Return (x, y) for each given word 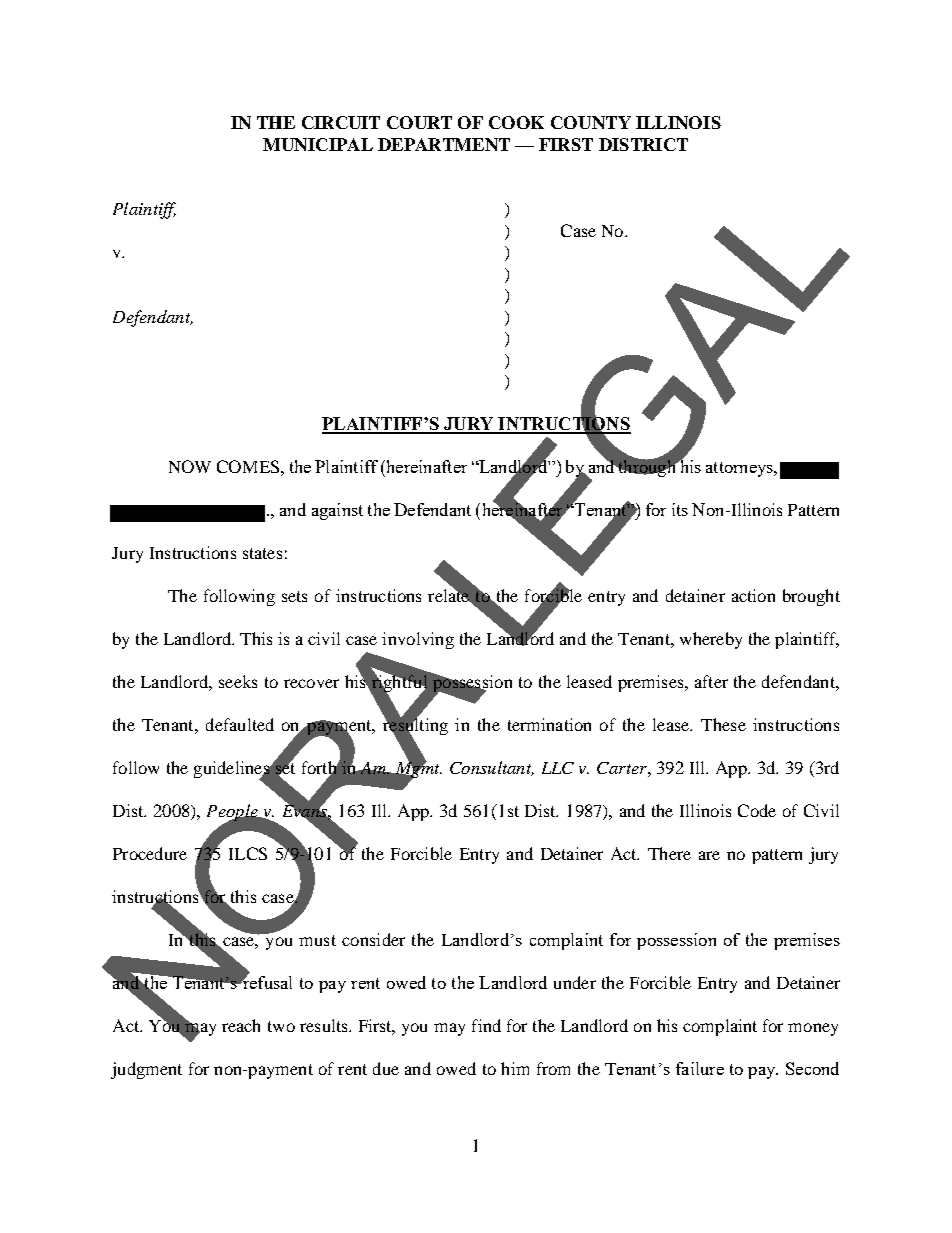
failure (700, 1068)
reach (241, 1025)
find (486, 1025)
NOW (190, 466)
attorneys (740, 469)
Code (757, 810)
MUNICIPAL (318, 144)
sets (294, 596)
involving (418, 640)
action (753, 595)
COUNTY (591, 122)
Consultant (492, 768)
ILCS (248, 853)
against (337, 511)
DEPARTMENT (444, 144)
